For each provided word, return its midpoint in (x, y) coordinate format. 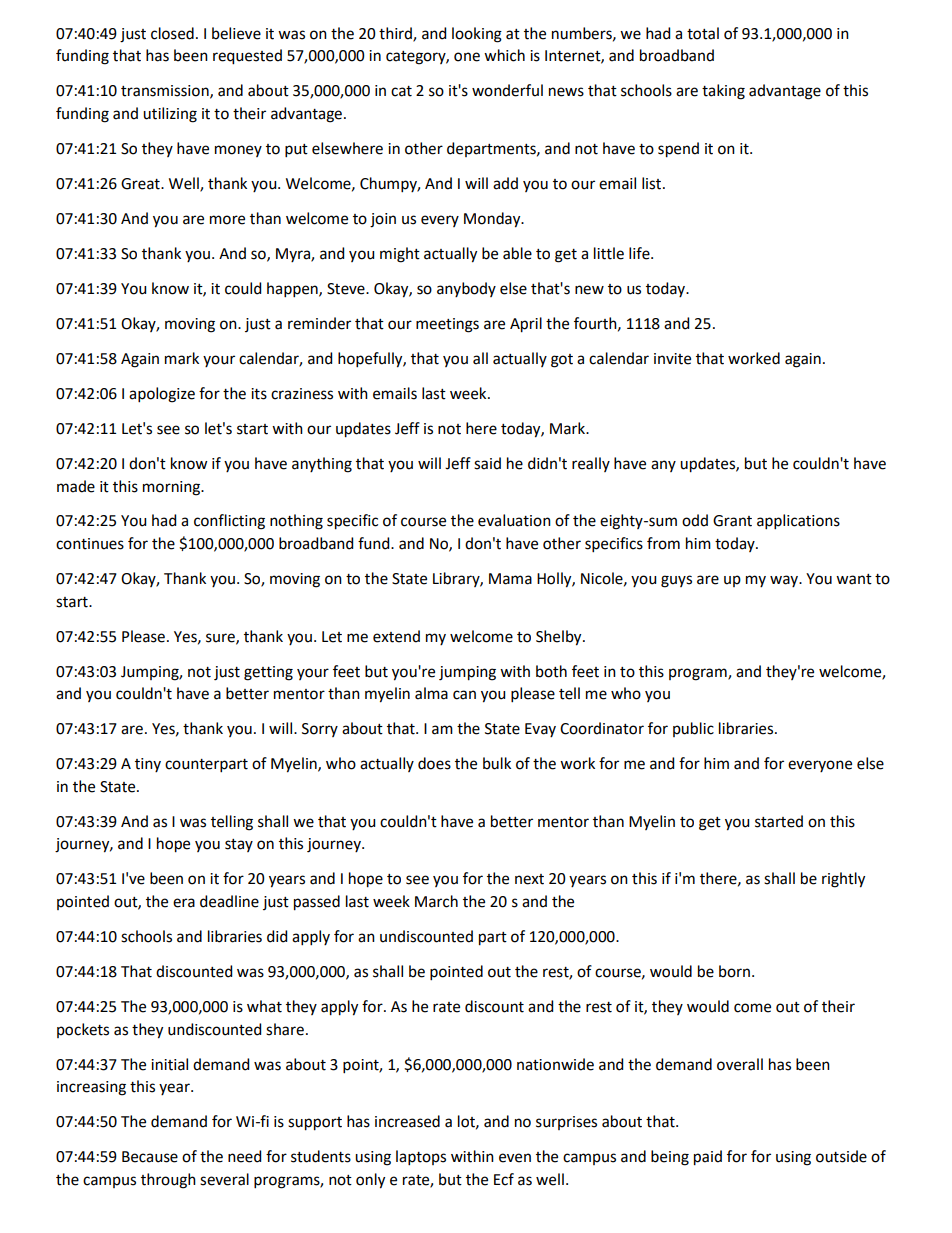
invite (672, 359)
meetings (447, 325)
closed (172, 33)
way (785, 581)
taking (723, 92)
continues (90, 544)
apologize (162, 395)
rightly (843, 880)
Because (150, 1157)
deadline (229, 901)
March (436, 901)
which (504, 55)
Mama (510, 579)
